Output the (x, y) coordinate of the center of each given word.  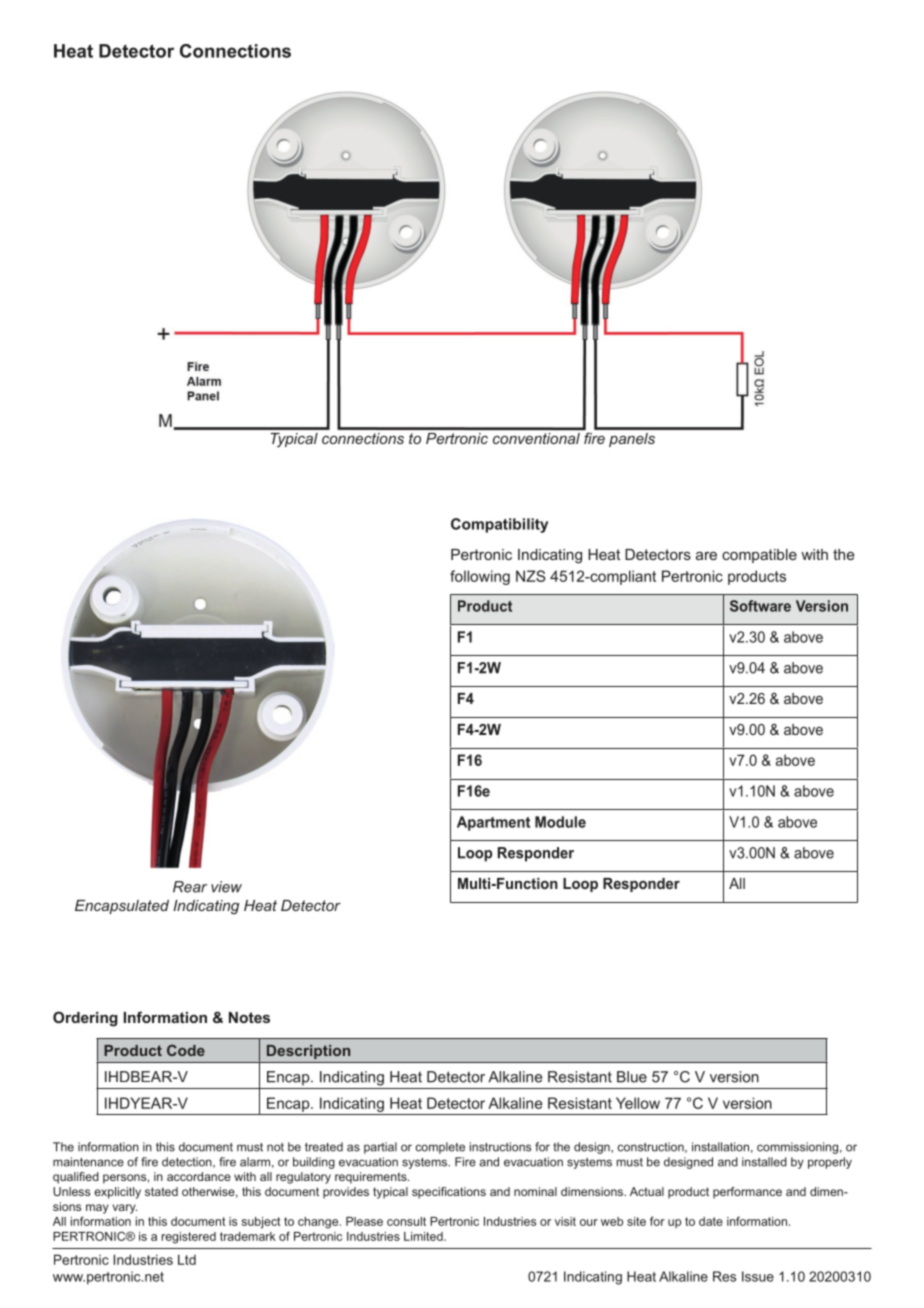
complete (440, 1148)
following (480, 577)
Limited (424, 1236)
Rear (190, 887)
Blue (632, 1077)
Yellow (638, 1103)
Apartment (493, 823)
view (226, 887)
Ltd (187, 1259)
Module (560, 822)
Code (186, 1050)
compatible (759, 556)
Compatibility (499, 525)
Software (760, 606)
